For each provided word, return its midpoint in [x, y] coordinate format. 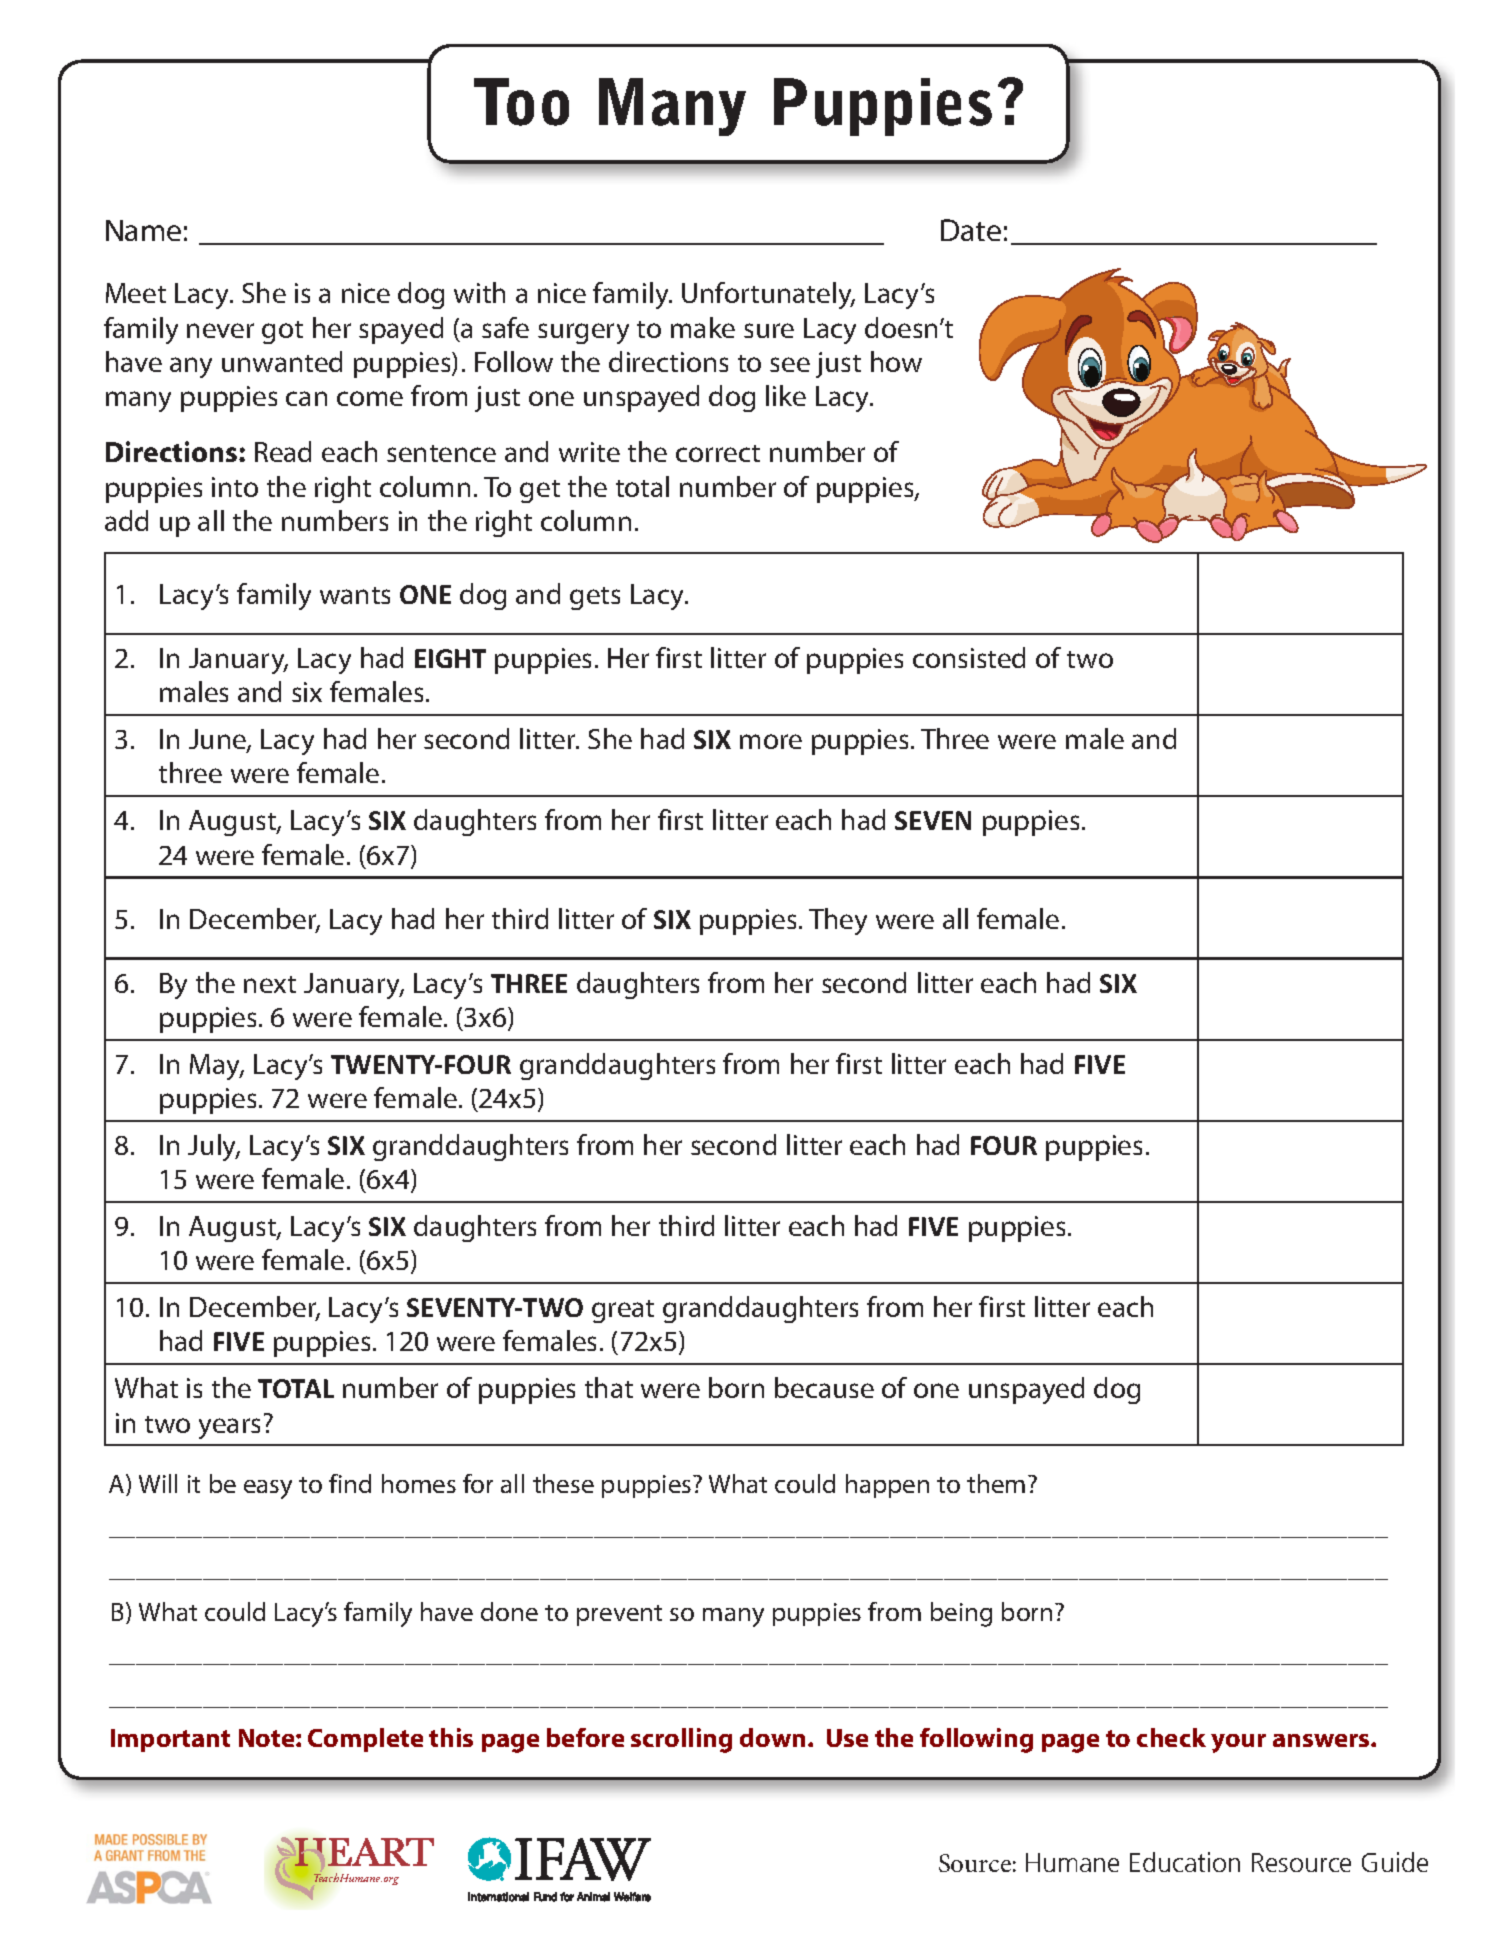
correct [718, 453]
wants [355, 595]
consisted [969, 657]
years [229, 1428]
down [772, 1737]
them [996, 1483]
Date [971, 230]
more [771, 741]
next [270, 984]
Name [143, 230]
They [838, 921]
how [896, 361]
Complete [365, 1740]
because [824, 1387]
